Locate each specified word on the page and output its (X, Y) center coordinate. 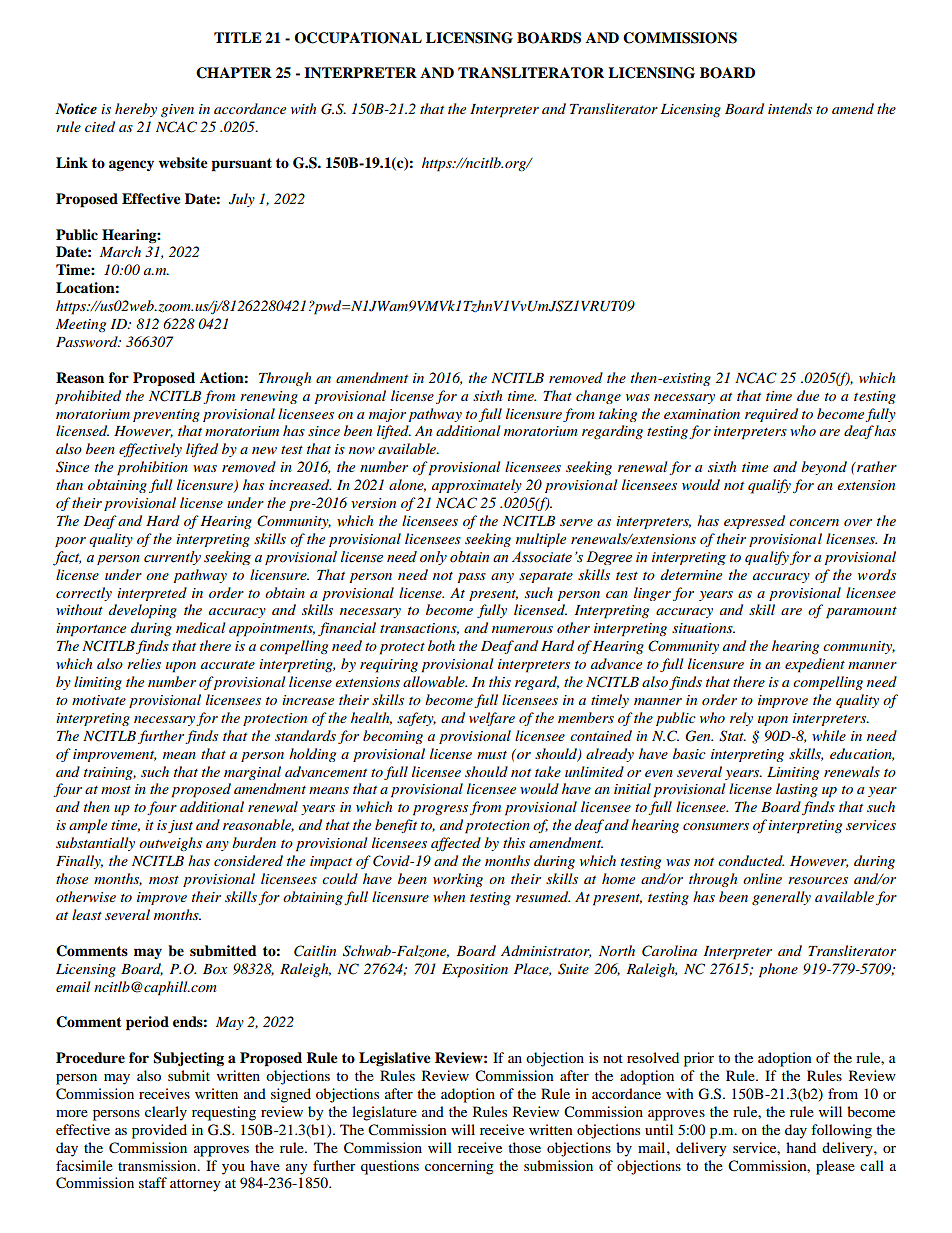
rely (741, 719)
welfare (492, 719)
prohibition (152, 468)
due (808, 395)
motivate (99, 700)
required (771, 415)
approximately (477, 486)
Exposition (475, 971)
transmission (158, 1165)
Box (215, 969)
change (598, 397)
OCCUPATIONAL (358, 38)
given (177, 110)
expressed (754, 522)
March (120, 251)
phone (778, 970)
